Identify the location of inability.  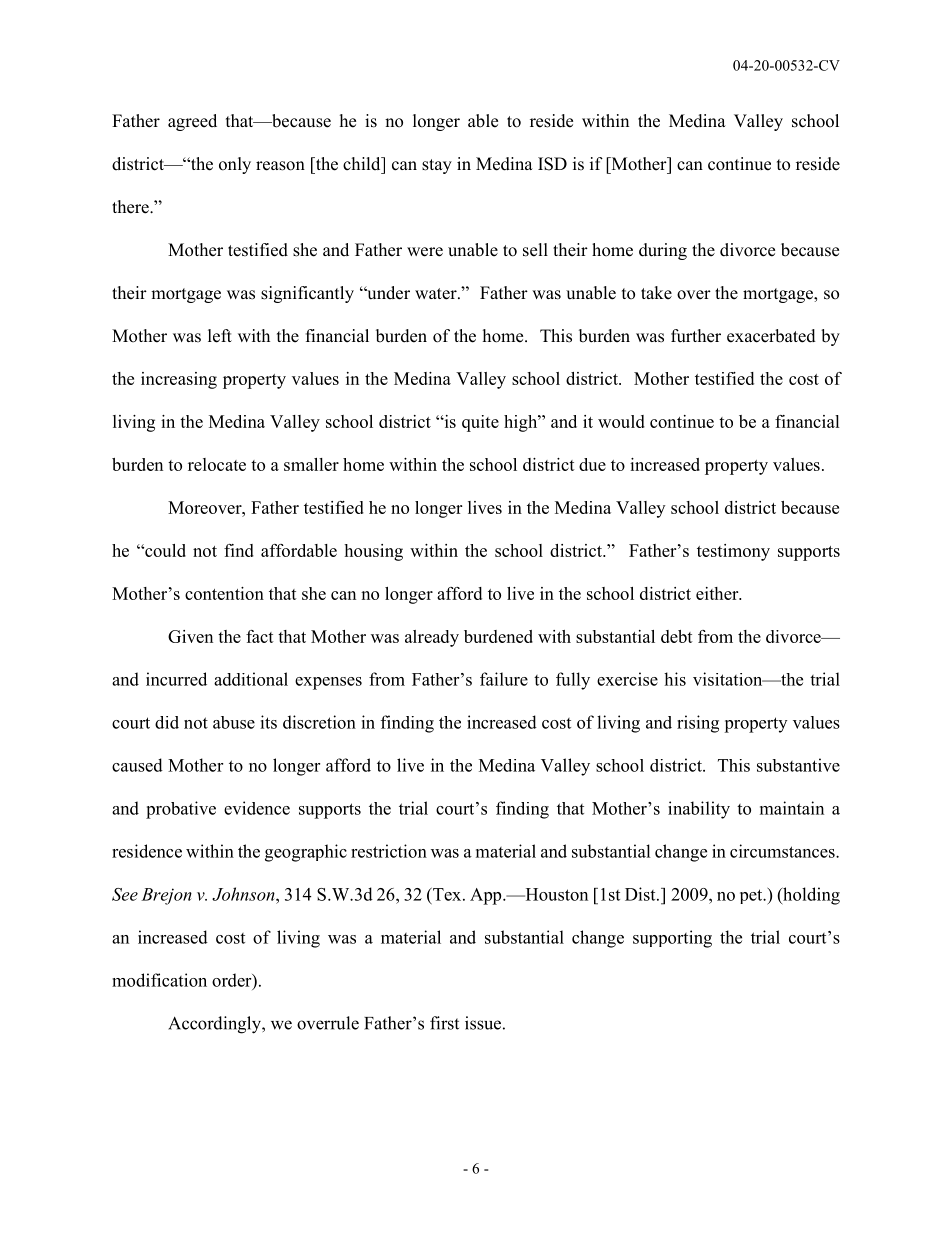
(699, 810).
